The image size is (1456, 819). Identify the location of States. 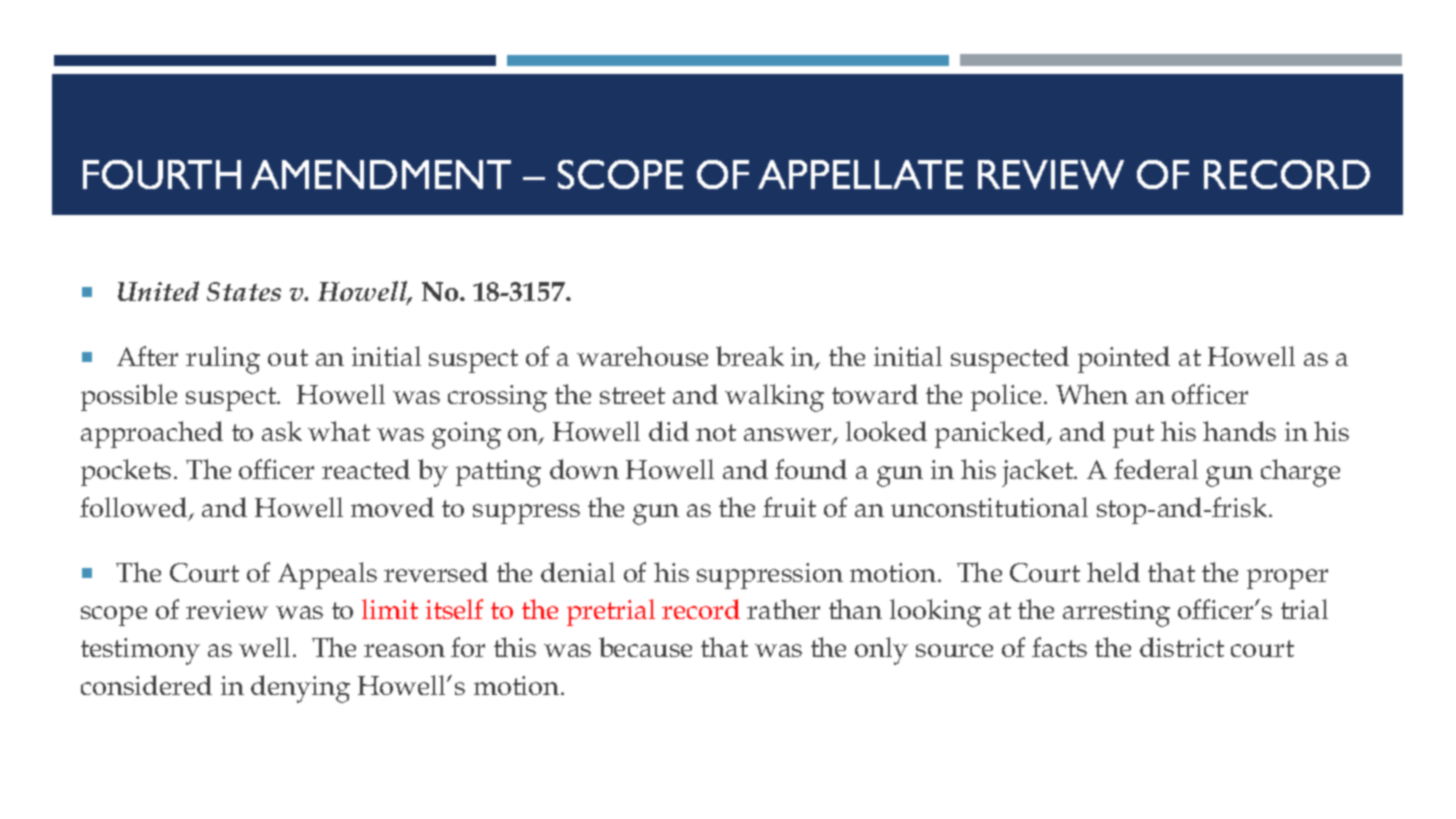
(244, 291).
